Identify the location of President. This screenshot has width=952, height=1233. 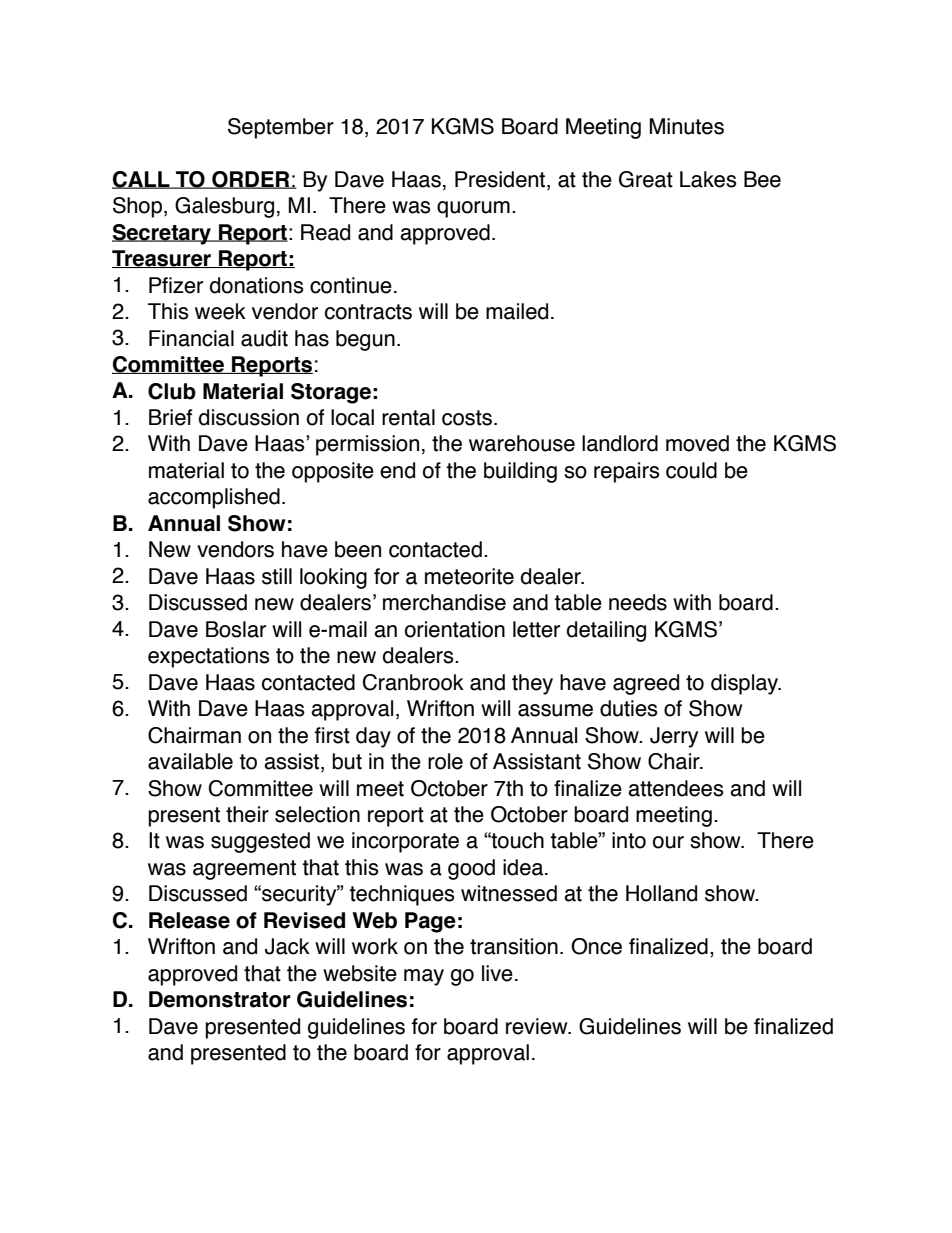
(501, 180).
